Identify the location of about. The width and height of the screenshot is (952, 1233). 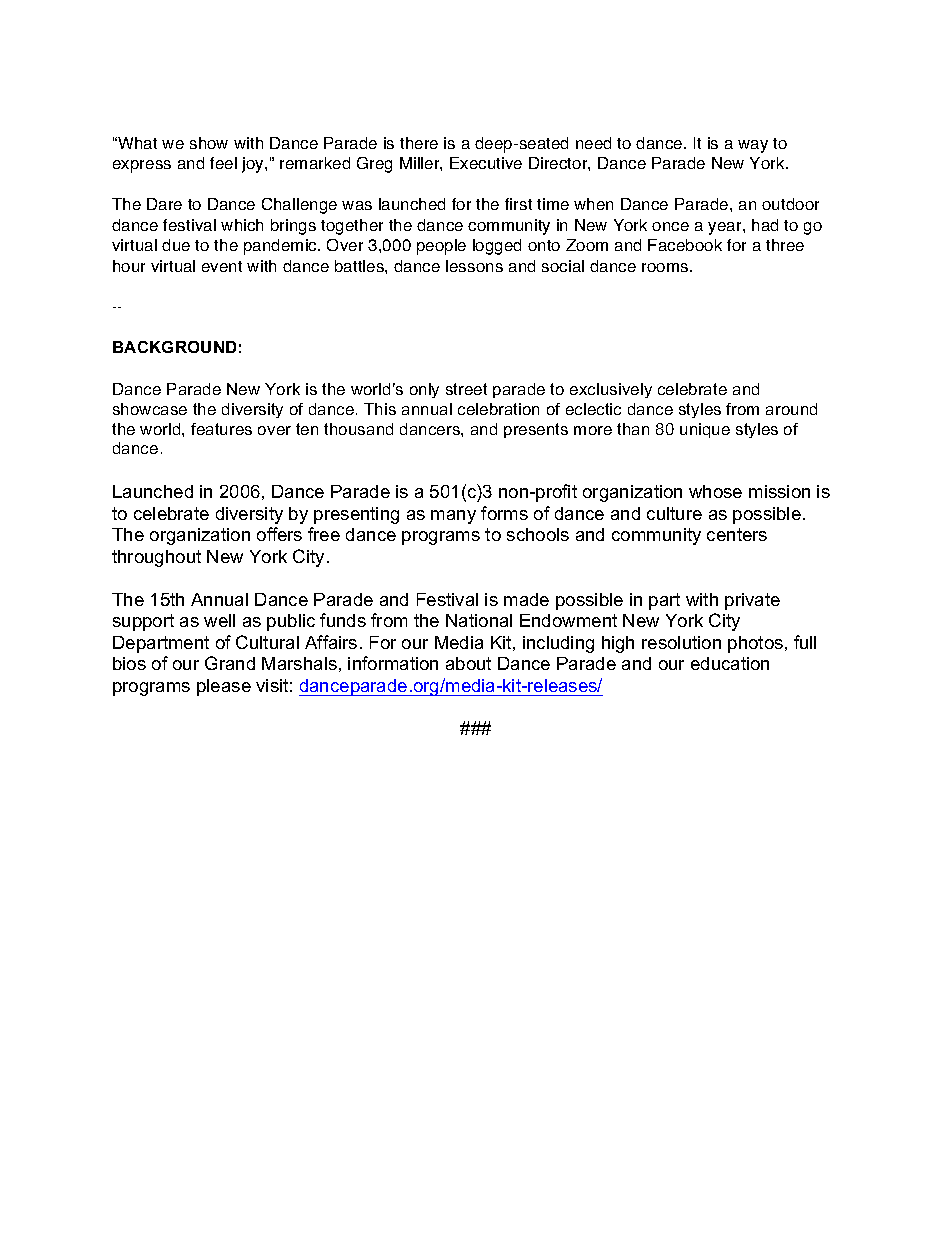
(468, 663).
